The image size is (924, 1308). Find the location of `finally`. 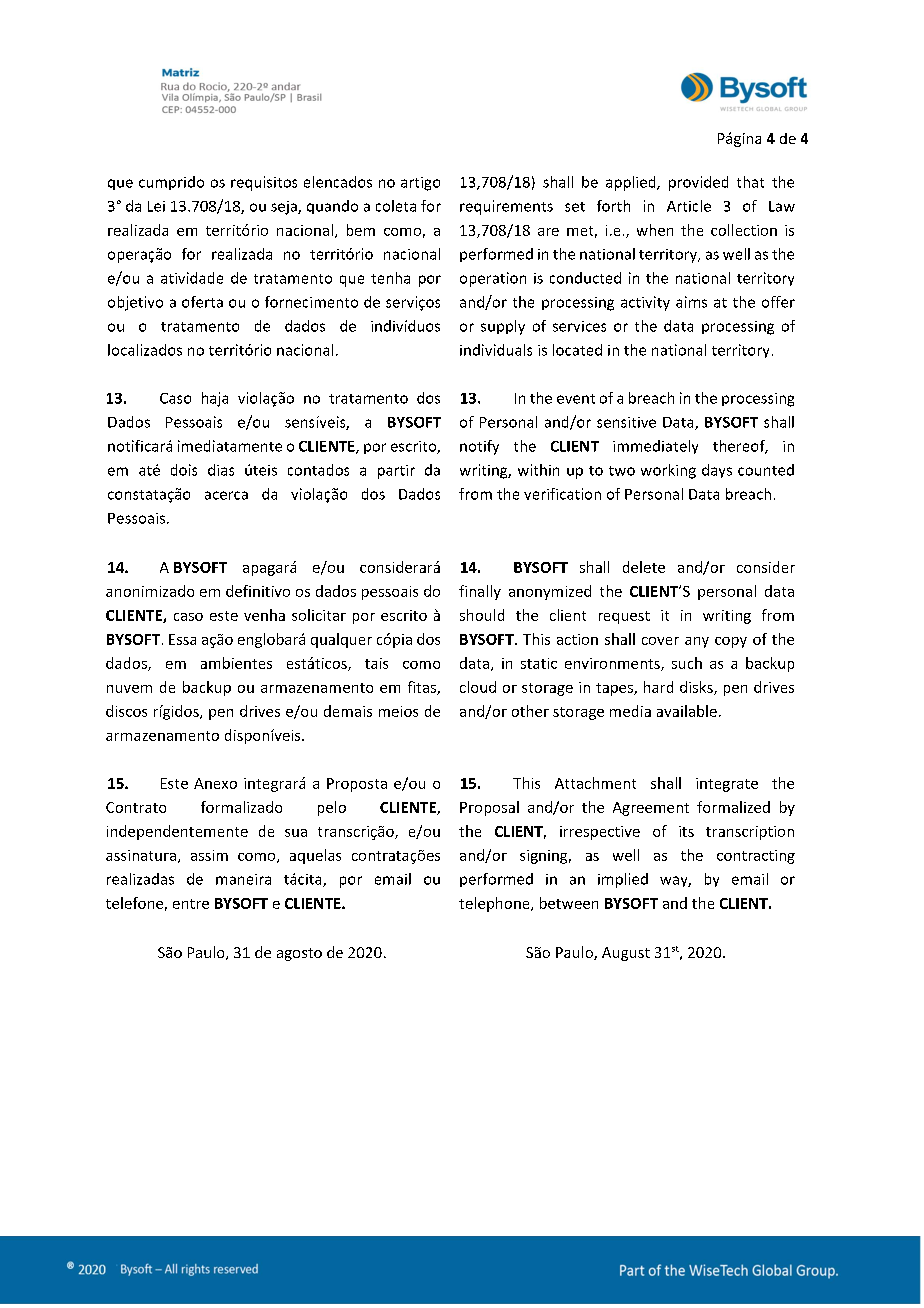

finally is located at coordinates (480, 592).
